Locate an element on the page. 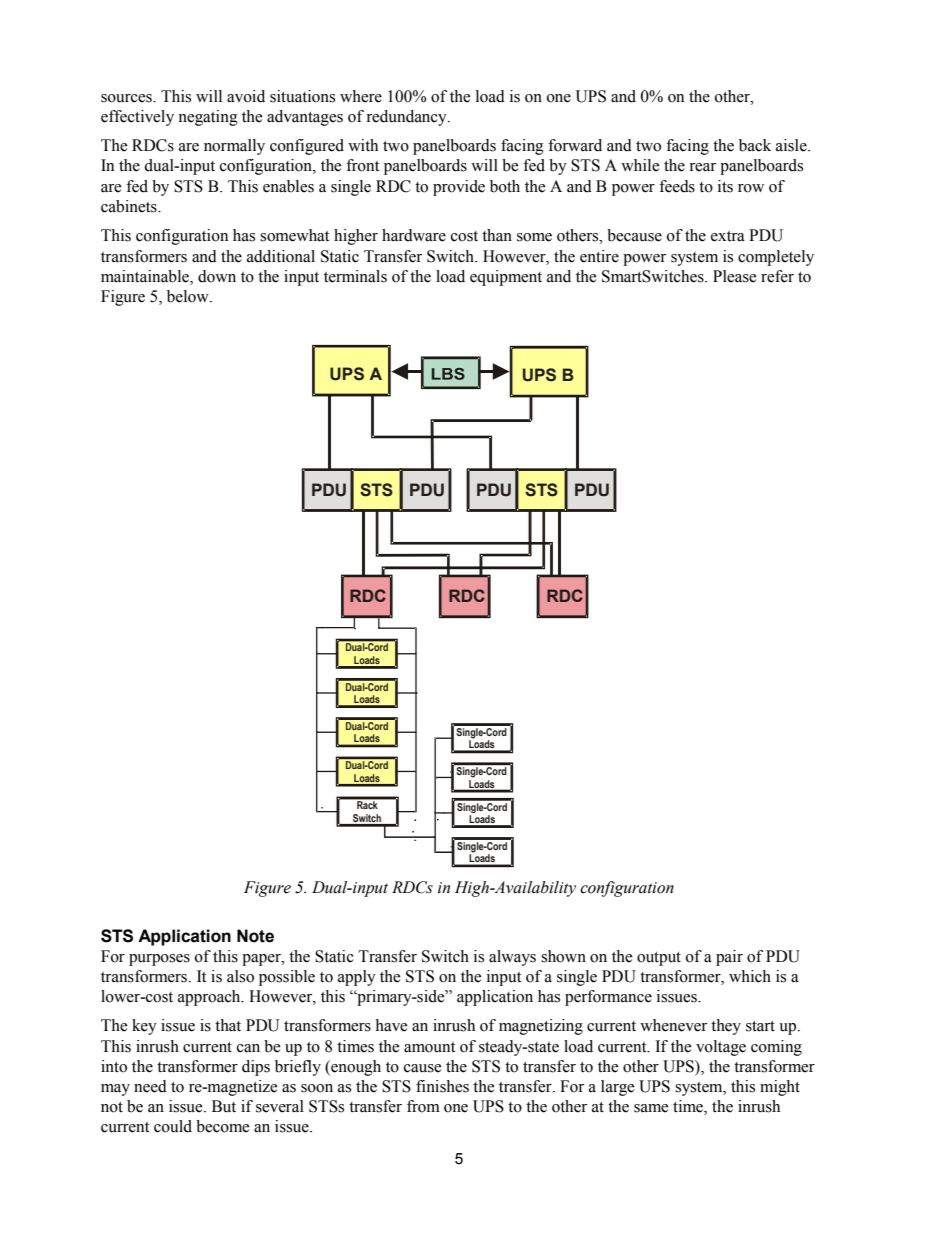 The height and width of the page is (1233, 952). below is located at coordinates (189, 296).
